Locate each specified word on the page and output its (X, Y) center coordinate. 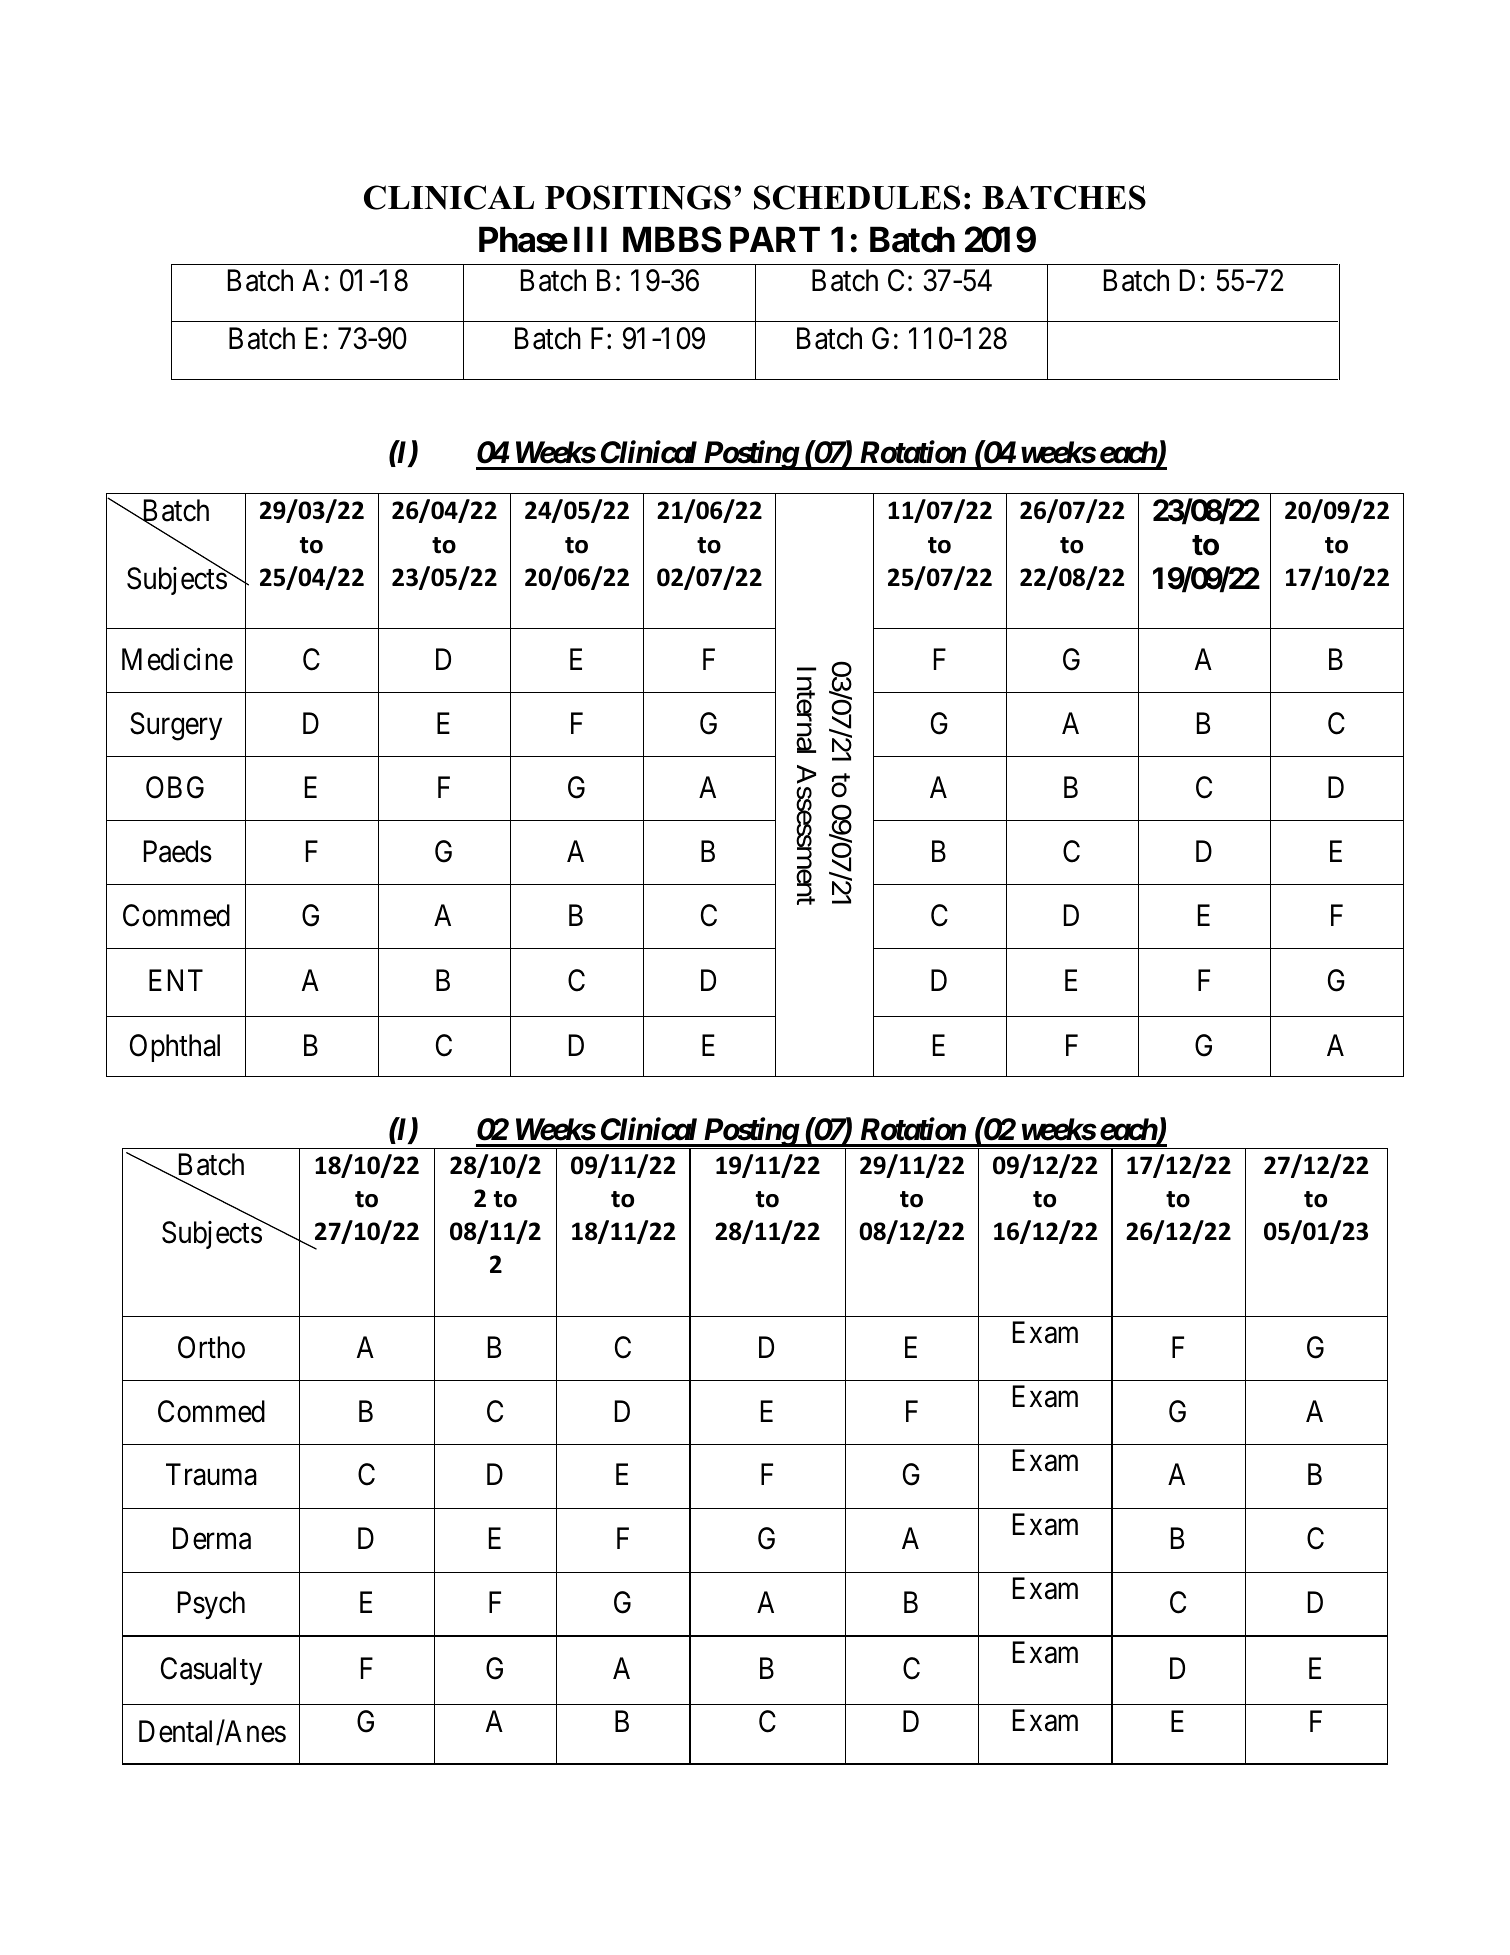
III (590, 239)
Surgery (176, 726)
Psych (211, 1605)
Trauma (211, 1475)
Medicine (177, 659)
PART (775, 239)
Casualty (211, 1671)
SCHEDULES (857, 197)
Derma (212, 1539)
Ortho (211, 1347)
